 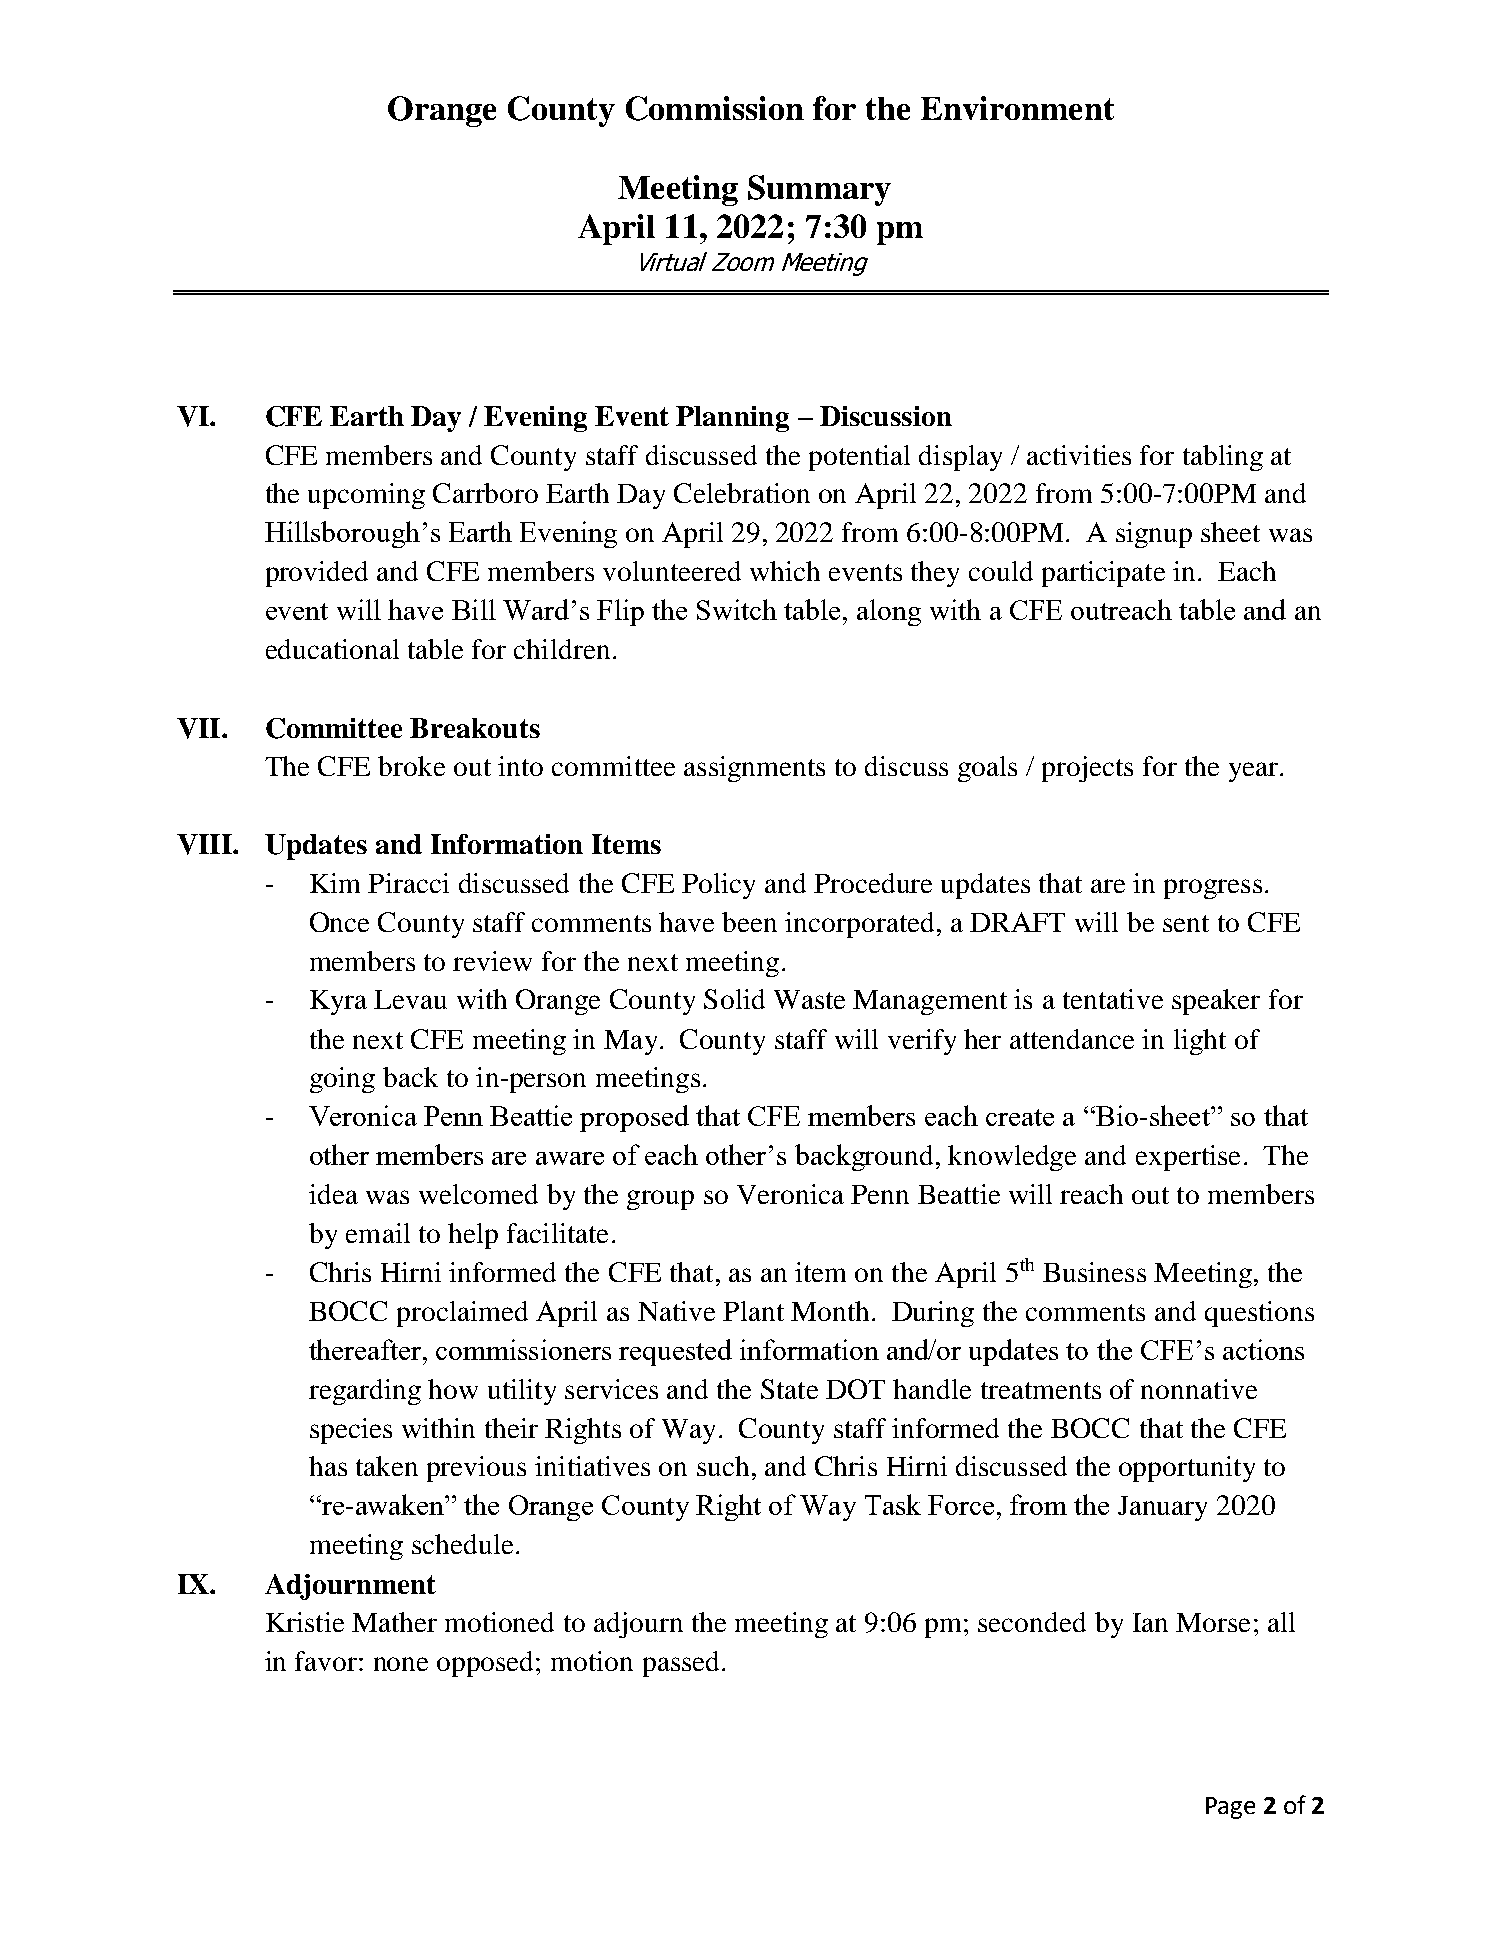 I want to click on been, so click(x=749, y=922).
